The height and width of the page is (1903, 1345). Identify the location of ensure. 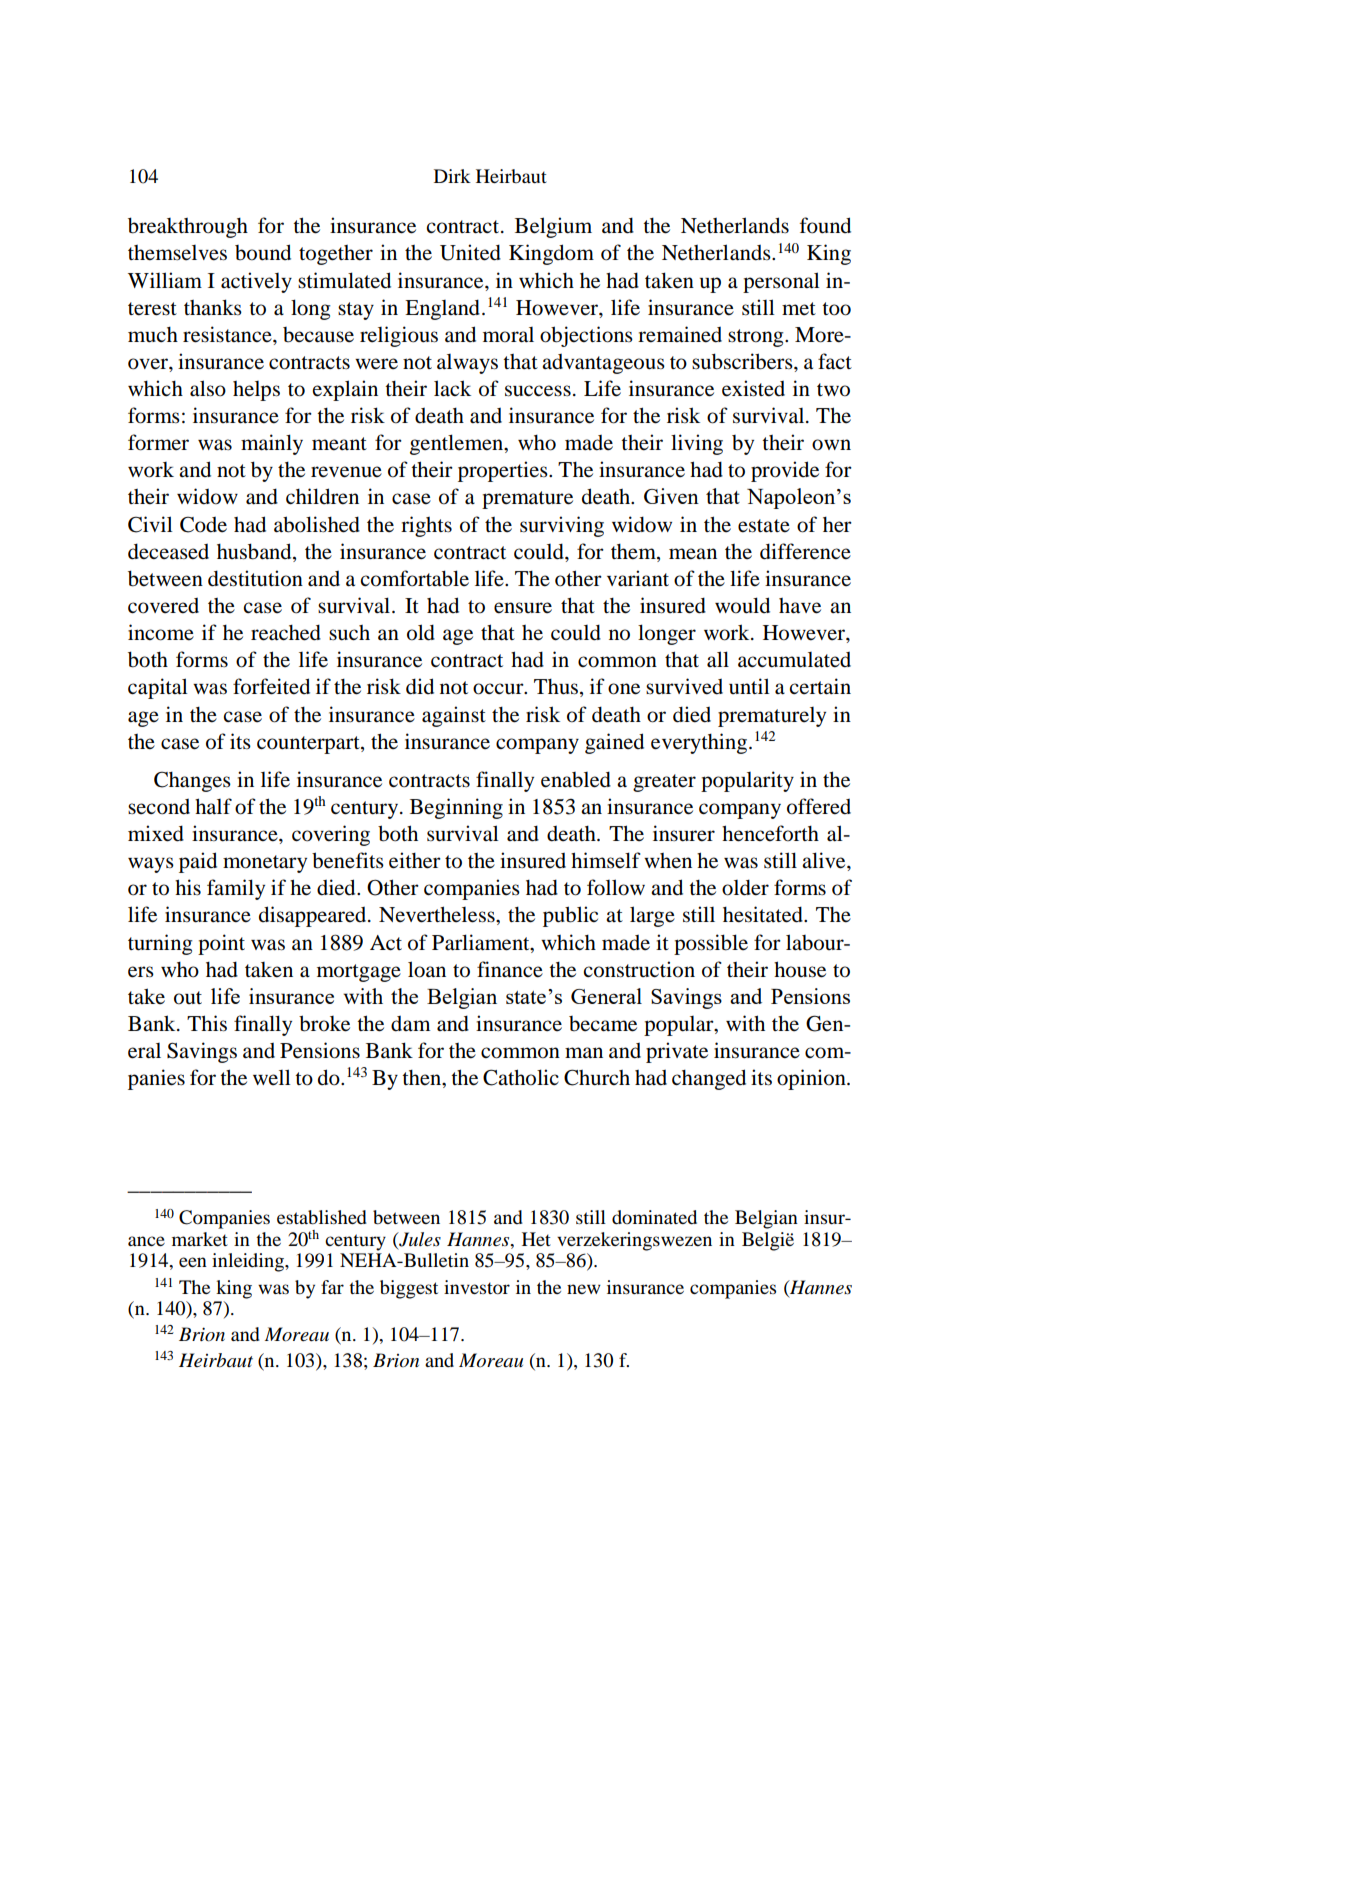
(523, 608).
